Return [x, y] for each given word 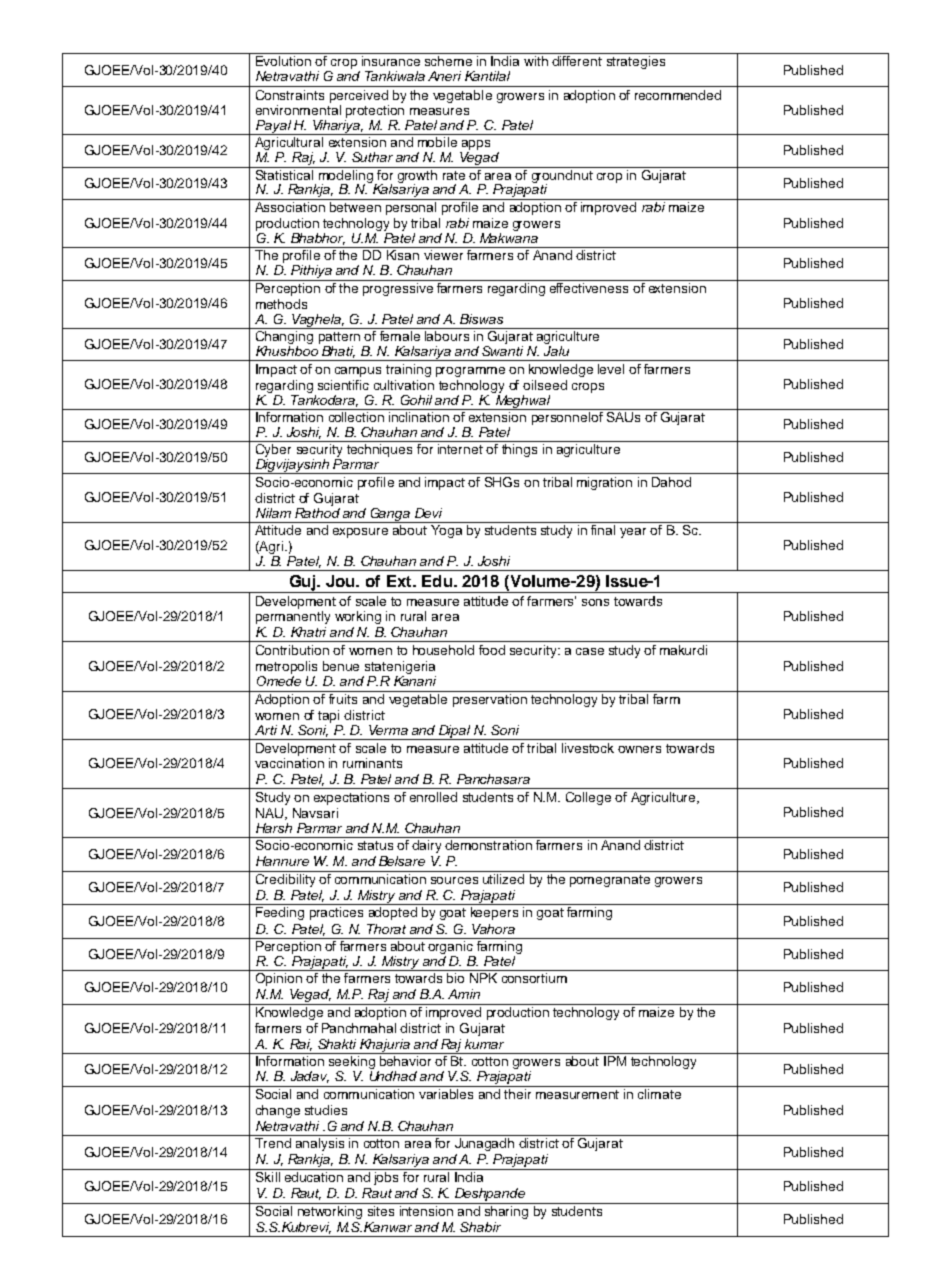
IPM [615, 1061]
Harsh [274, 828]
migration [604, 483]
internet [460, 447]
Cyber [273, 449]
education [314, 1177]
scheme [448, 61]
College [588, 798]
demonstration [488, 845]
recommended [678, 95]
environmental [298, 110]
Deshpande [490, 1196]
